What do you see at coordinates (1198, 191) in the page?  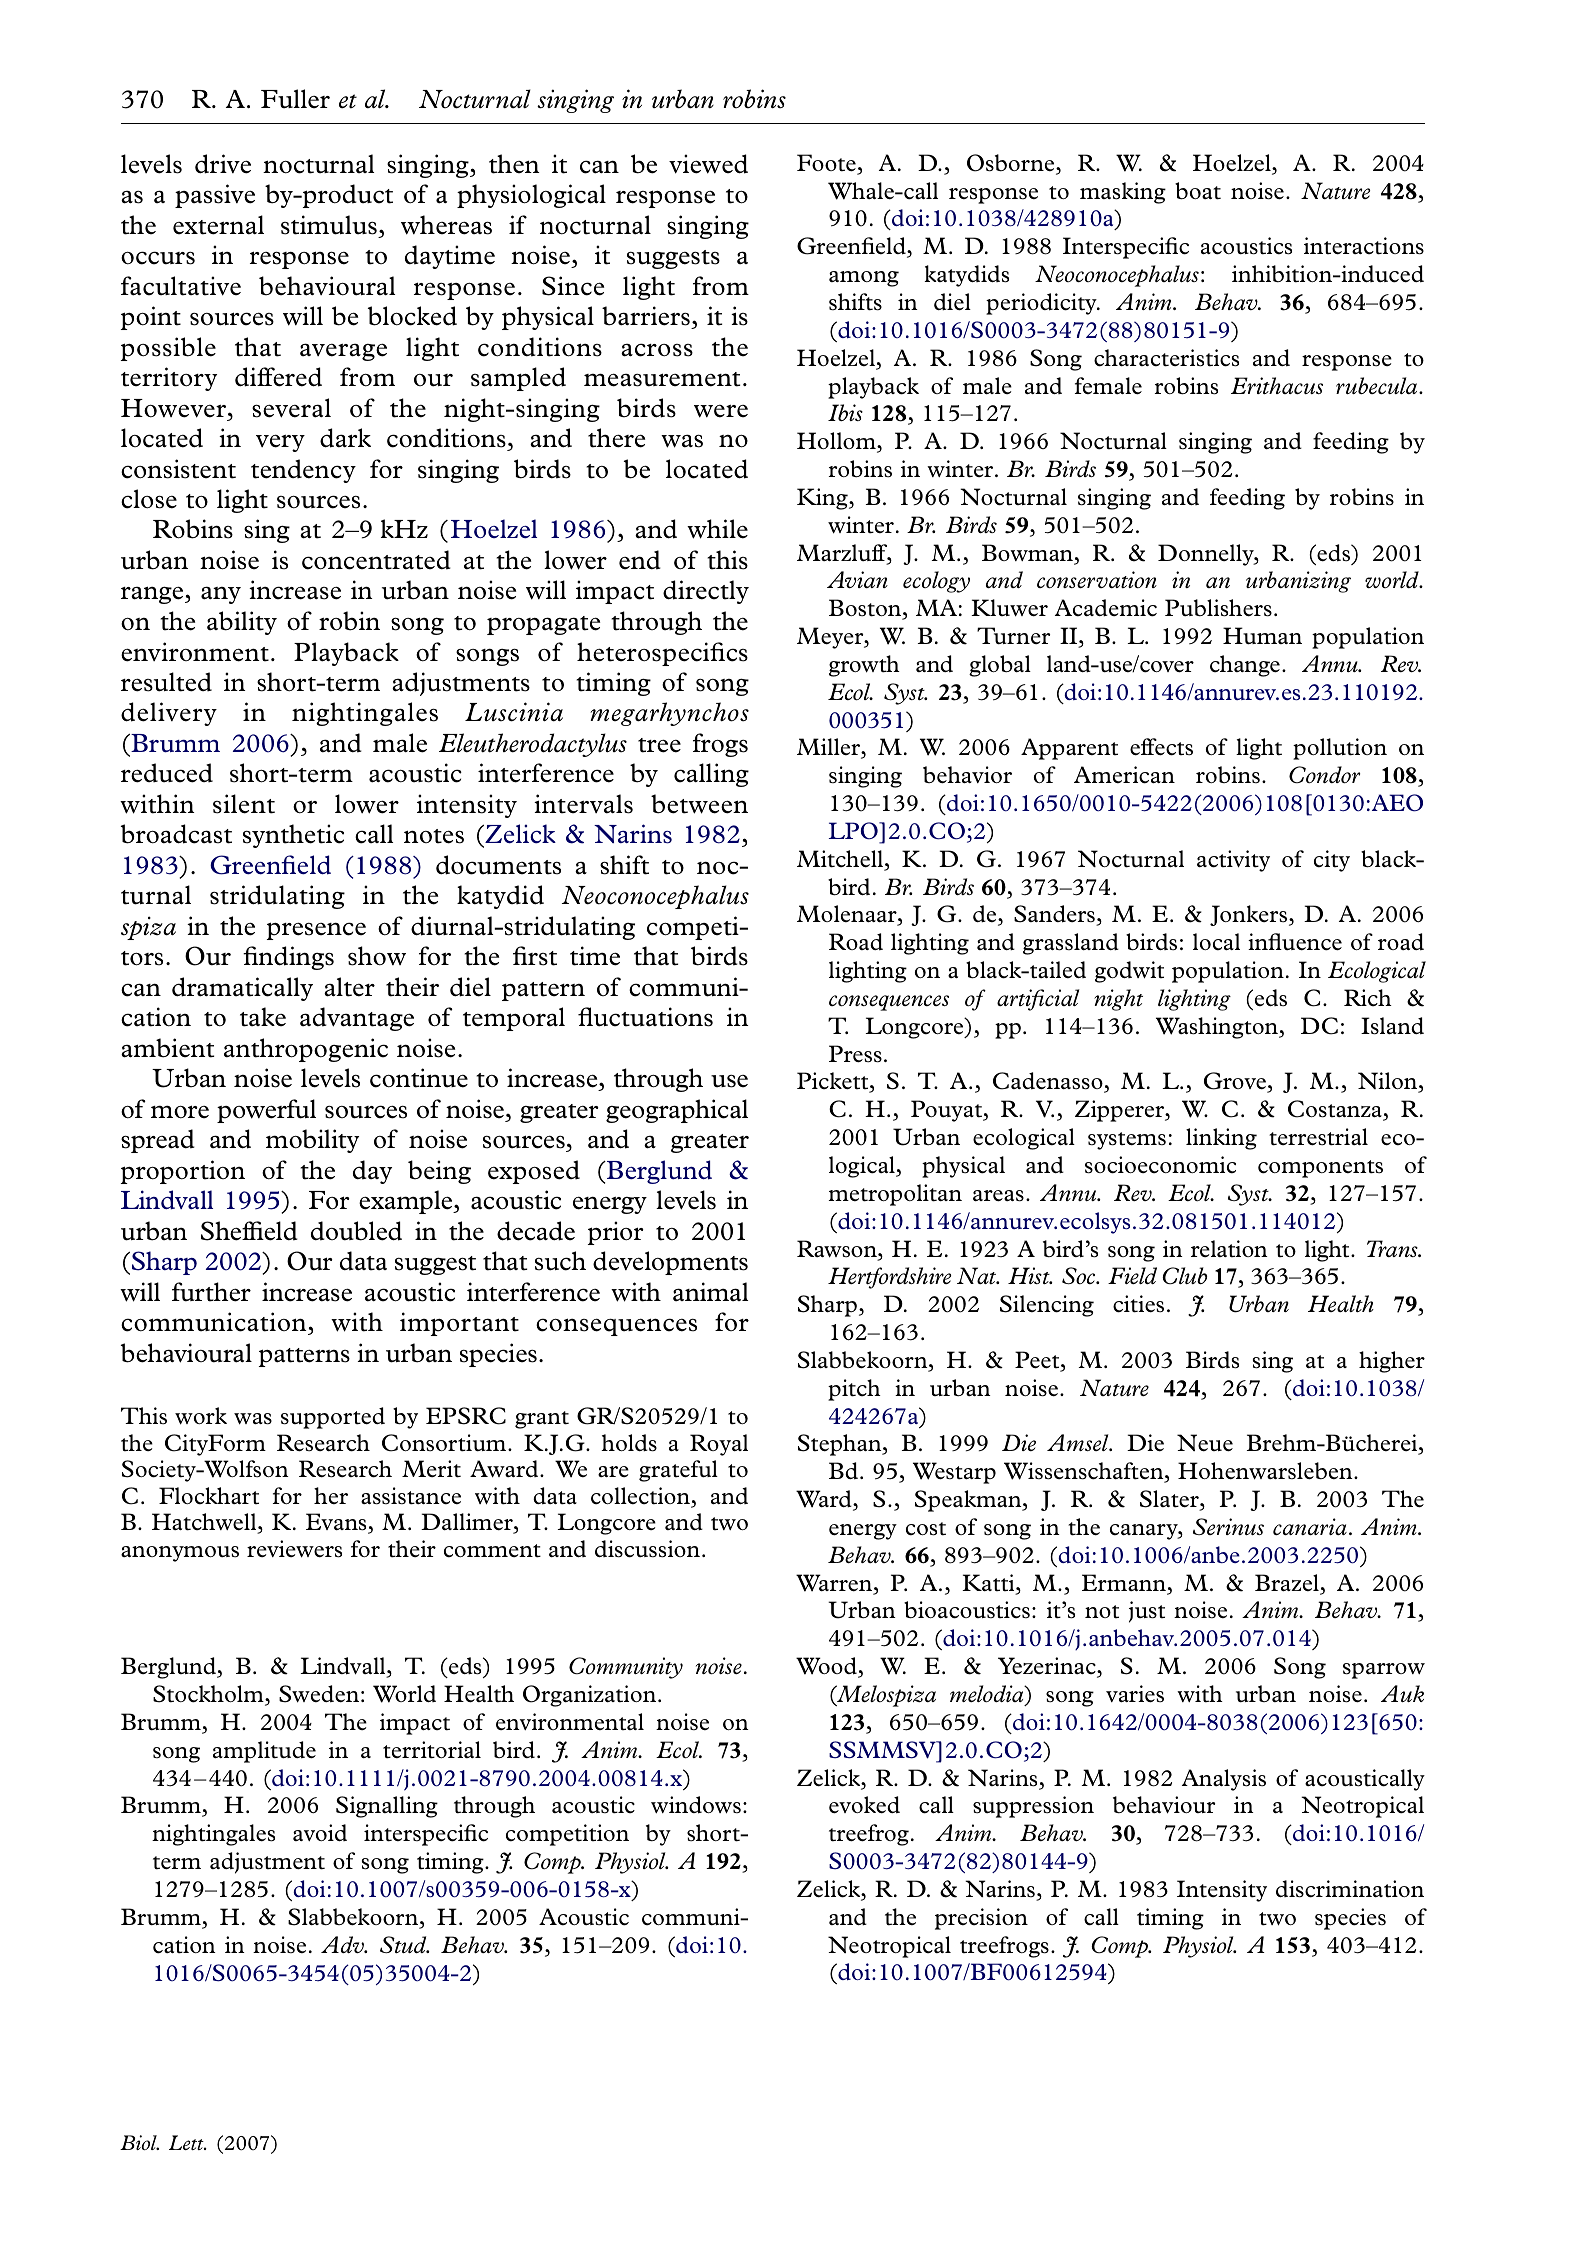 I see `boat` at bounding box center [1198, 191].
